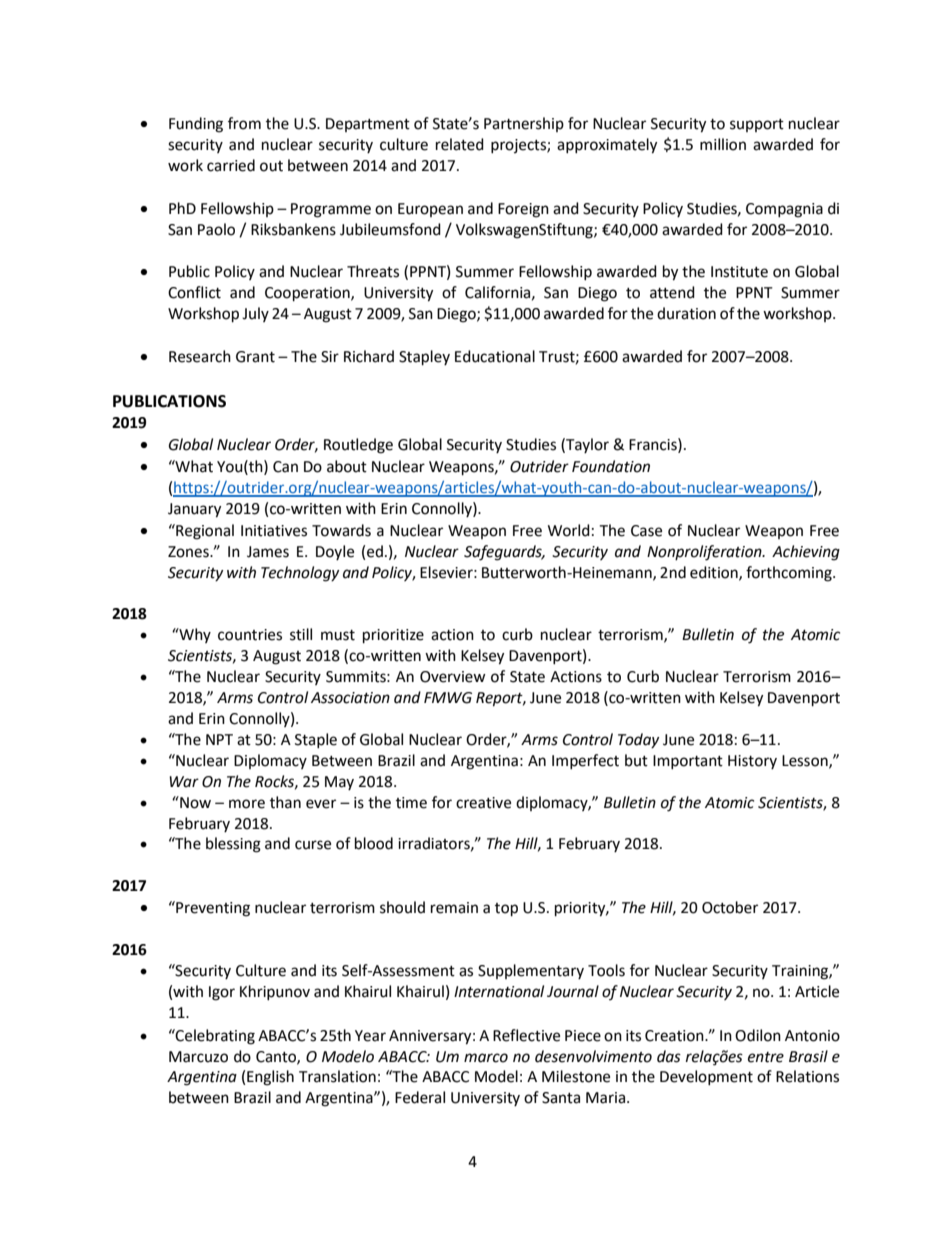 The height and width of the page is (1233, 952). I want to click on History, so click(752, 762).
